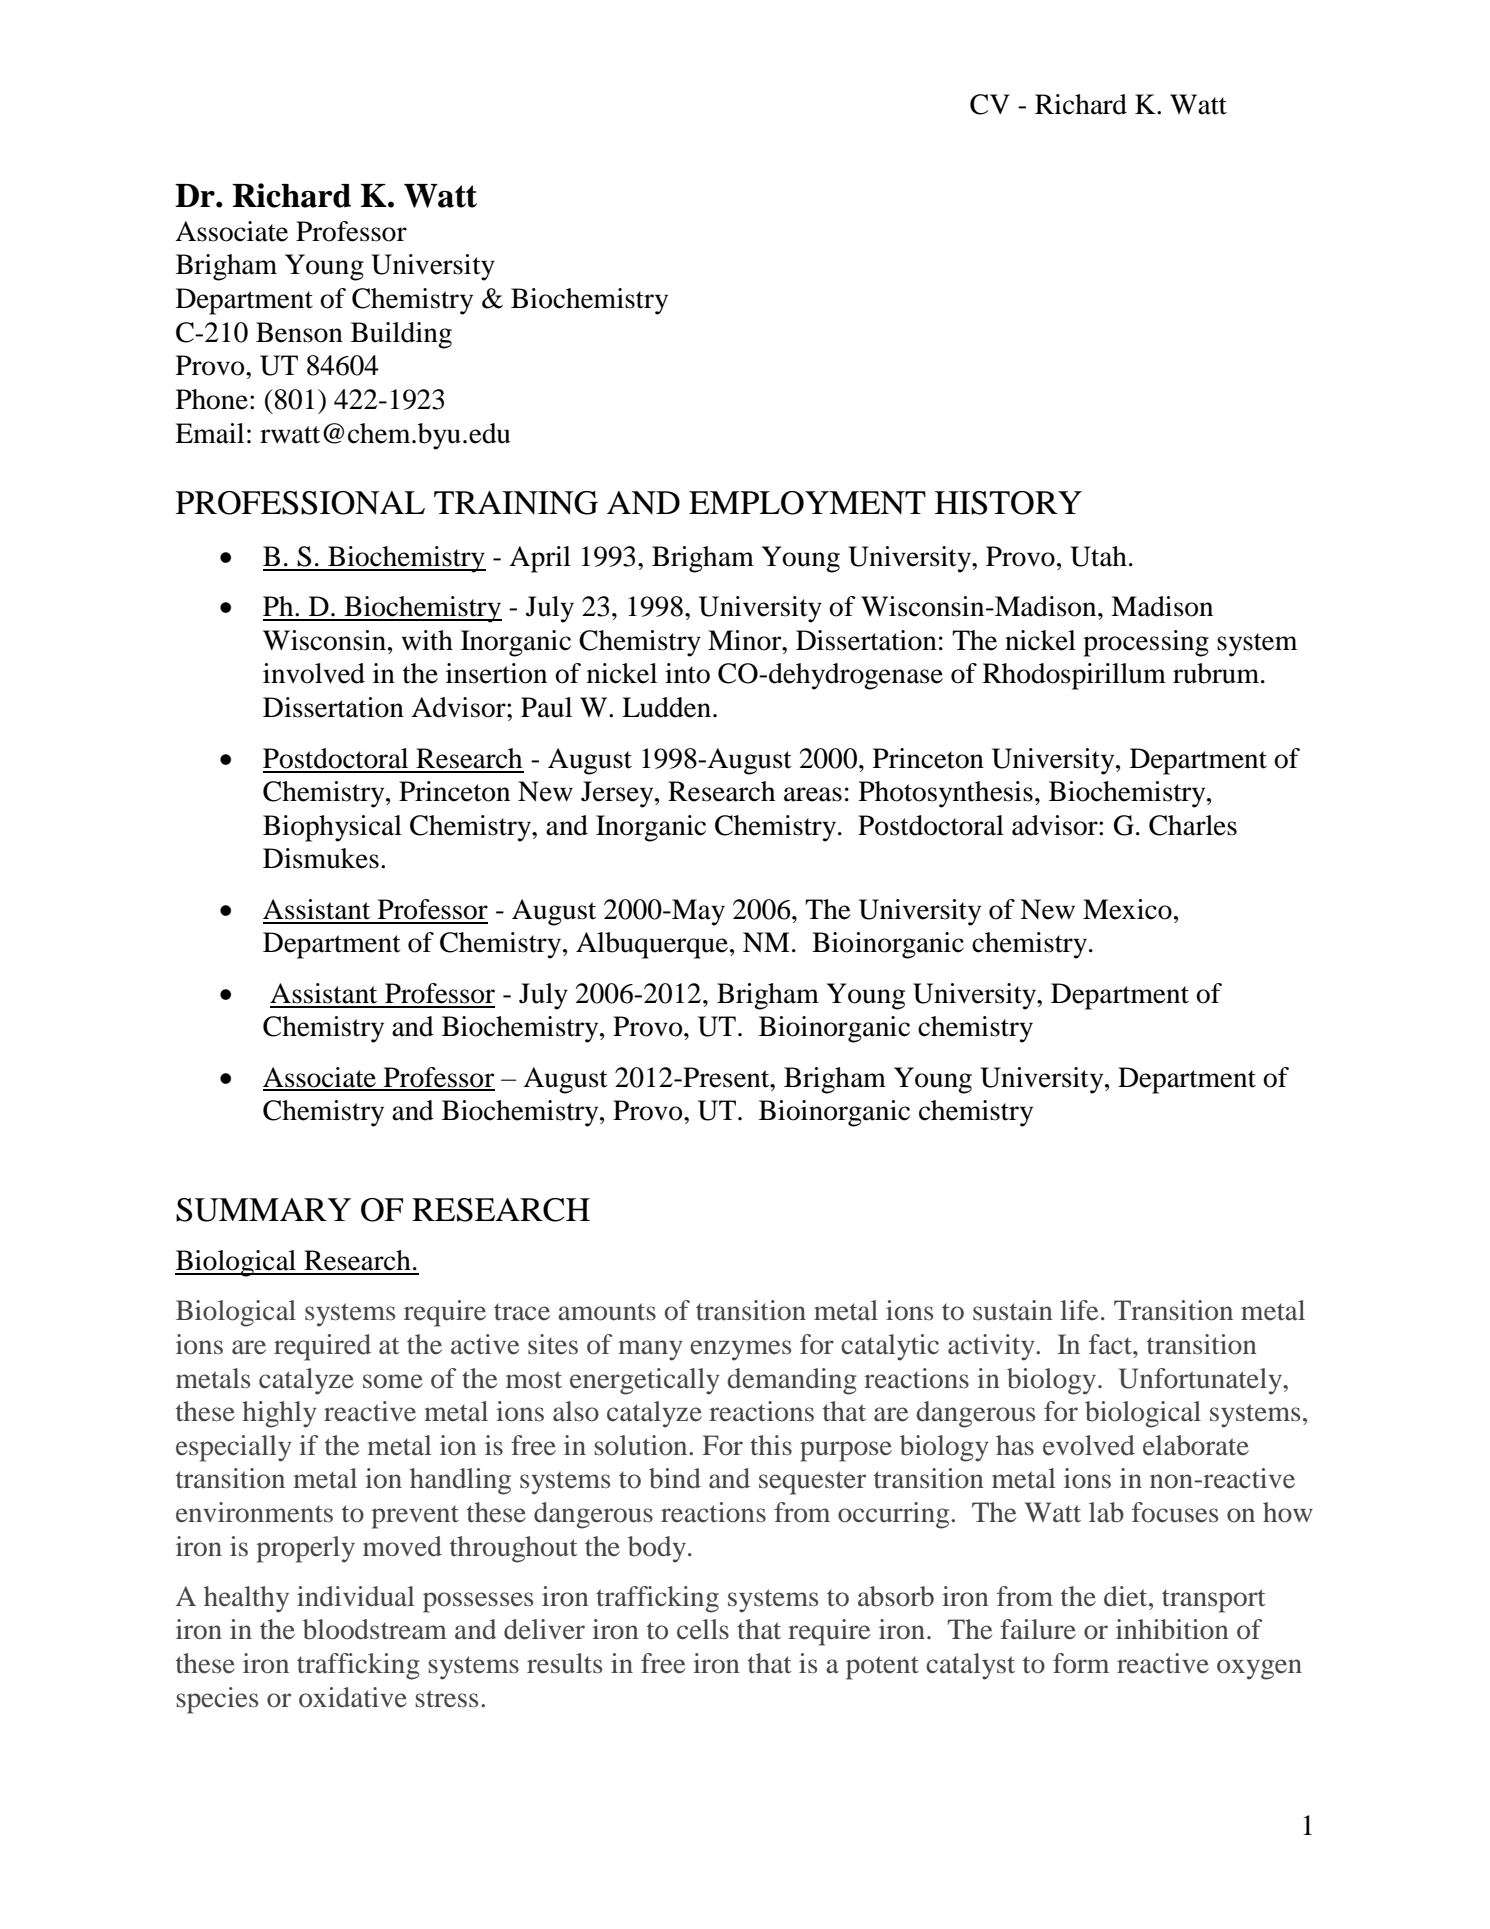 The width and height of the document is (1490, 1929). Describe the element at coordinates (375, 1629) in the document. I see `bloodstream` at that location.
